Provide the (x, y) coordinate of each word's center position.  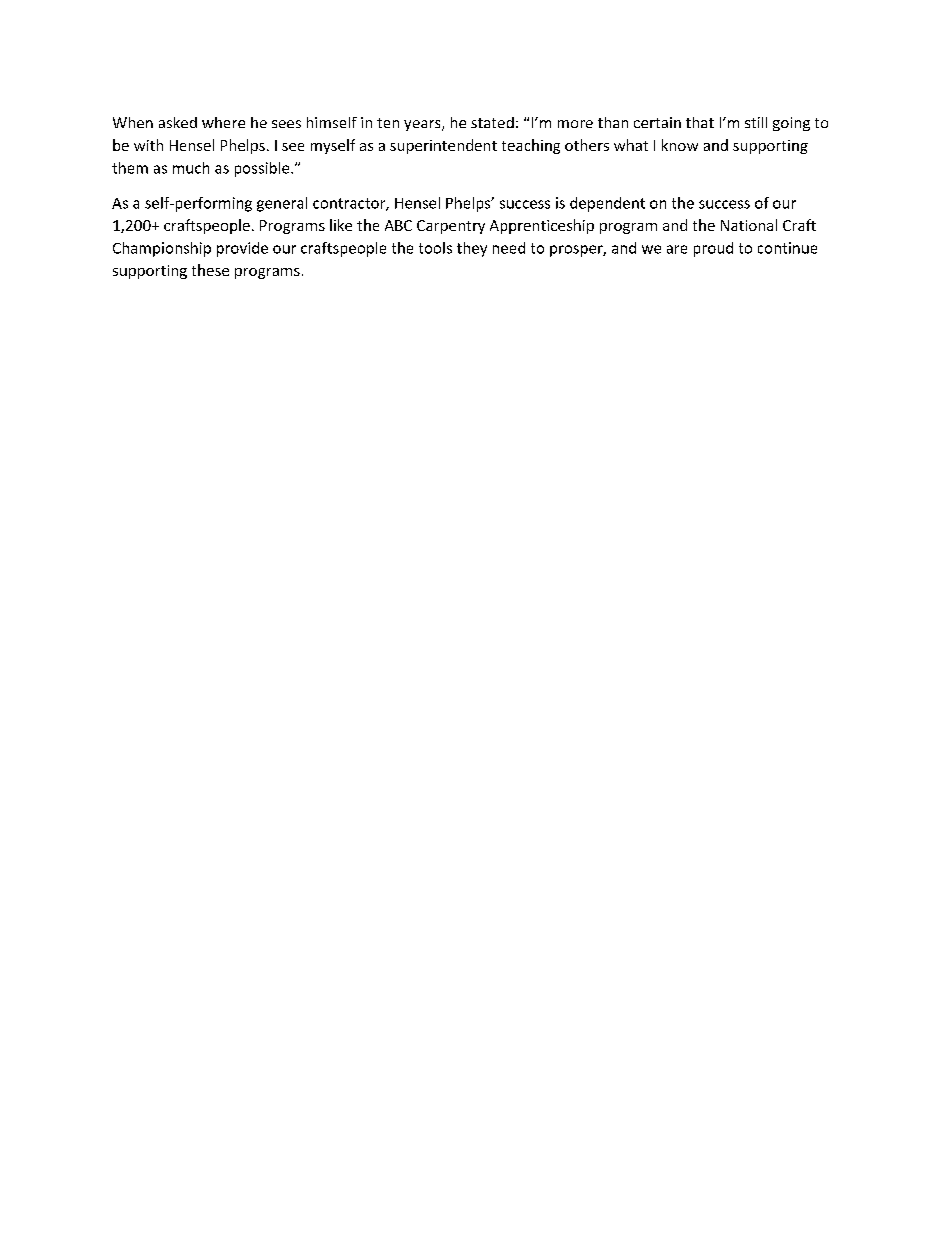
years (423, 125)
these (210, 270)
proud (713, 249)
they (472, 249)
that (700, 122)
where (223, 122)
